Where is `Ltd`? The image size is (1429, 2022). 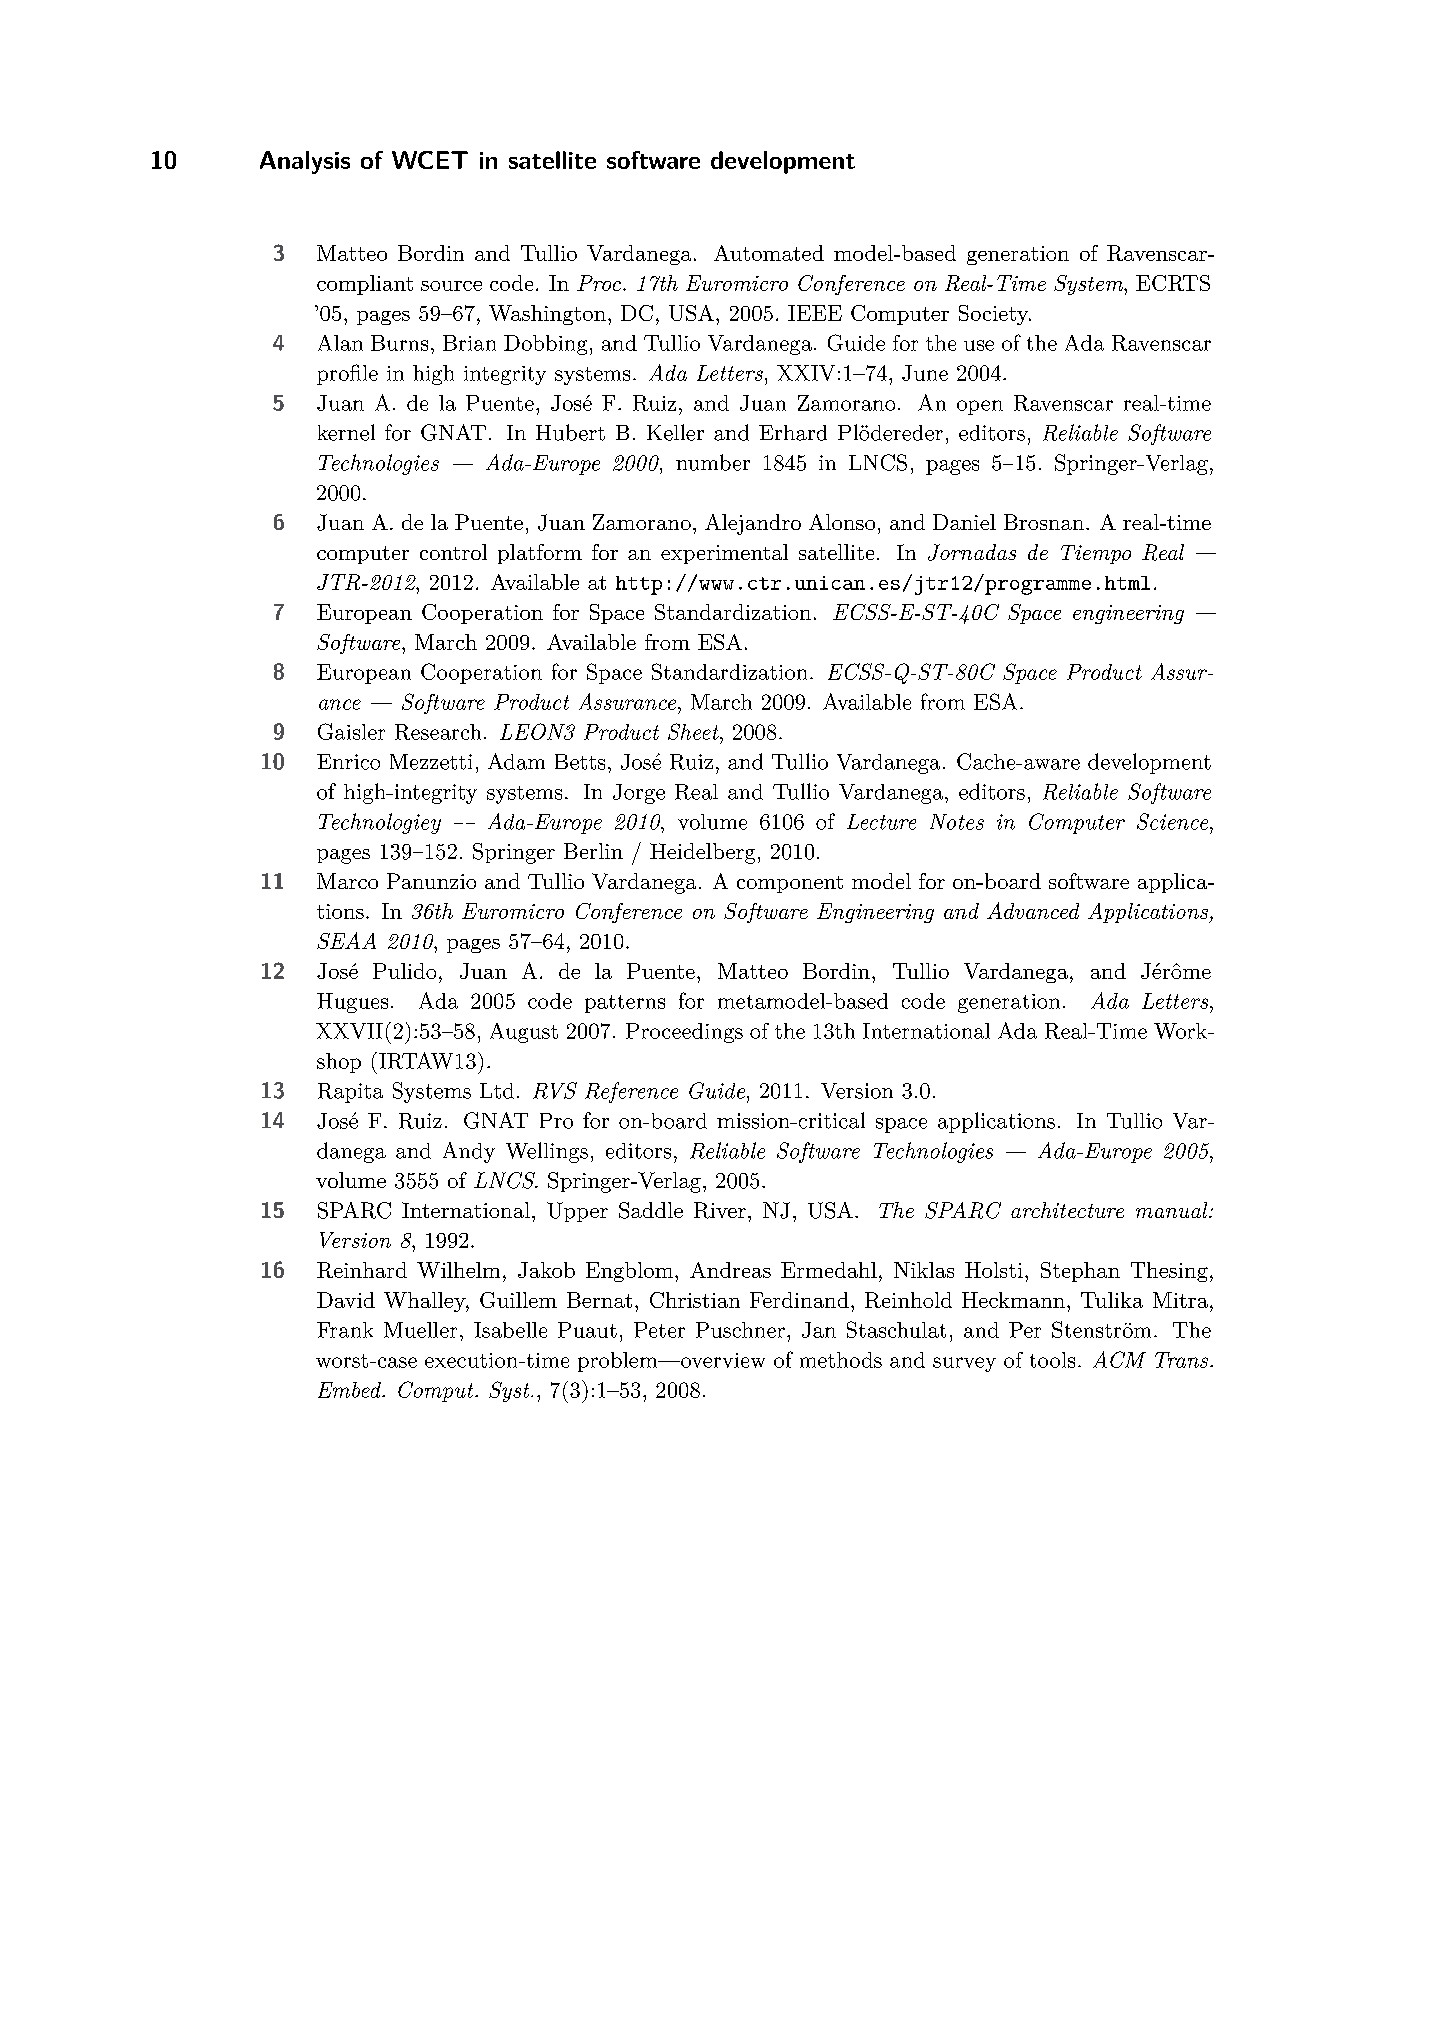
Ltd is located at coordinates (497, 1091).
